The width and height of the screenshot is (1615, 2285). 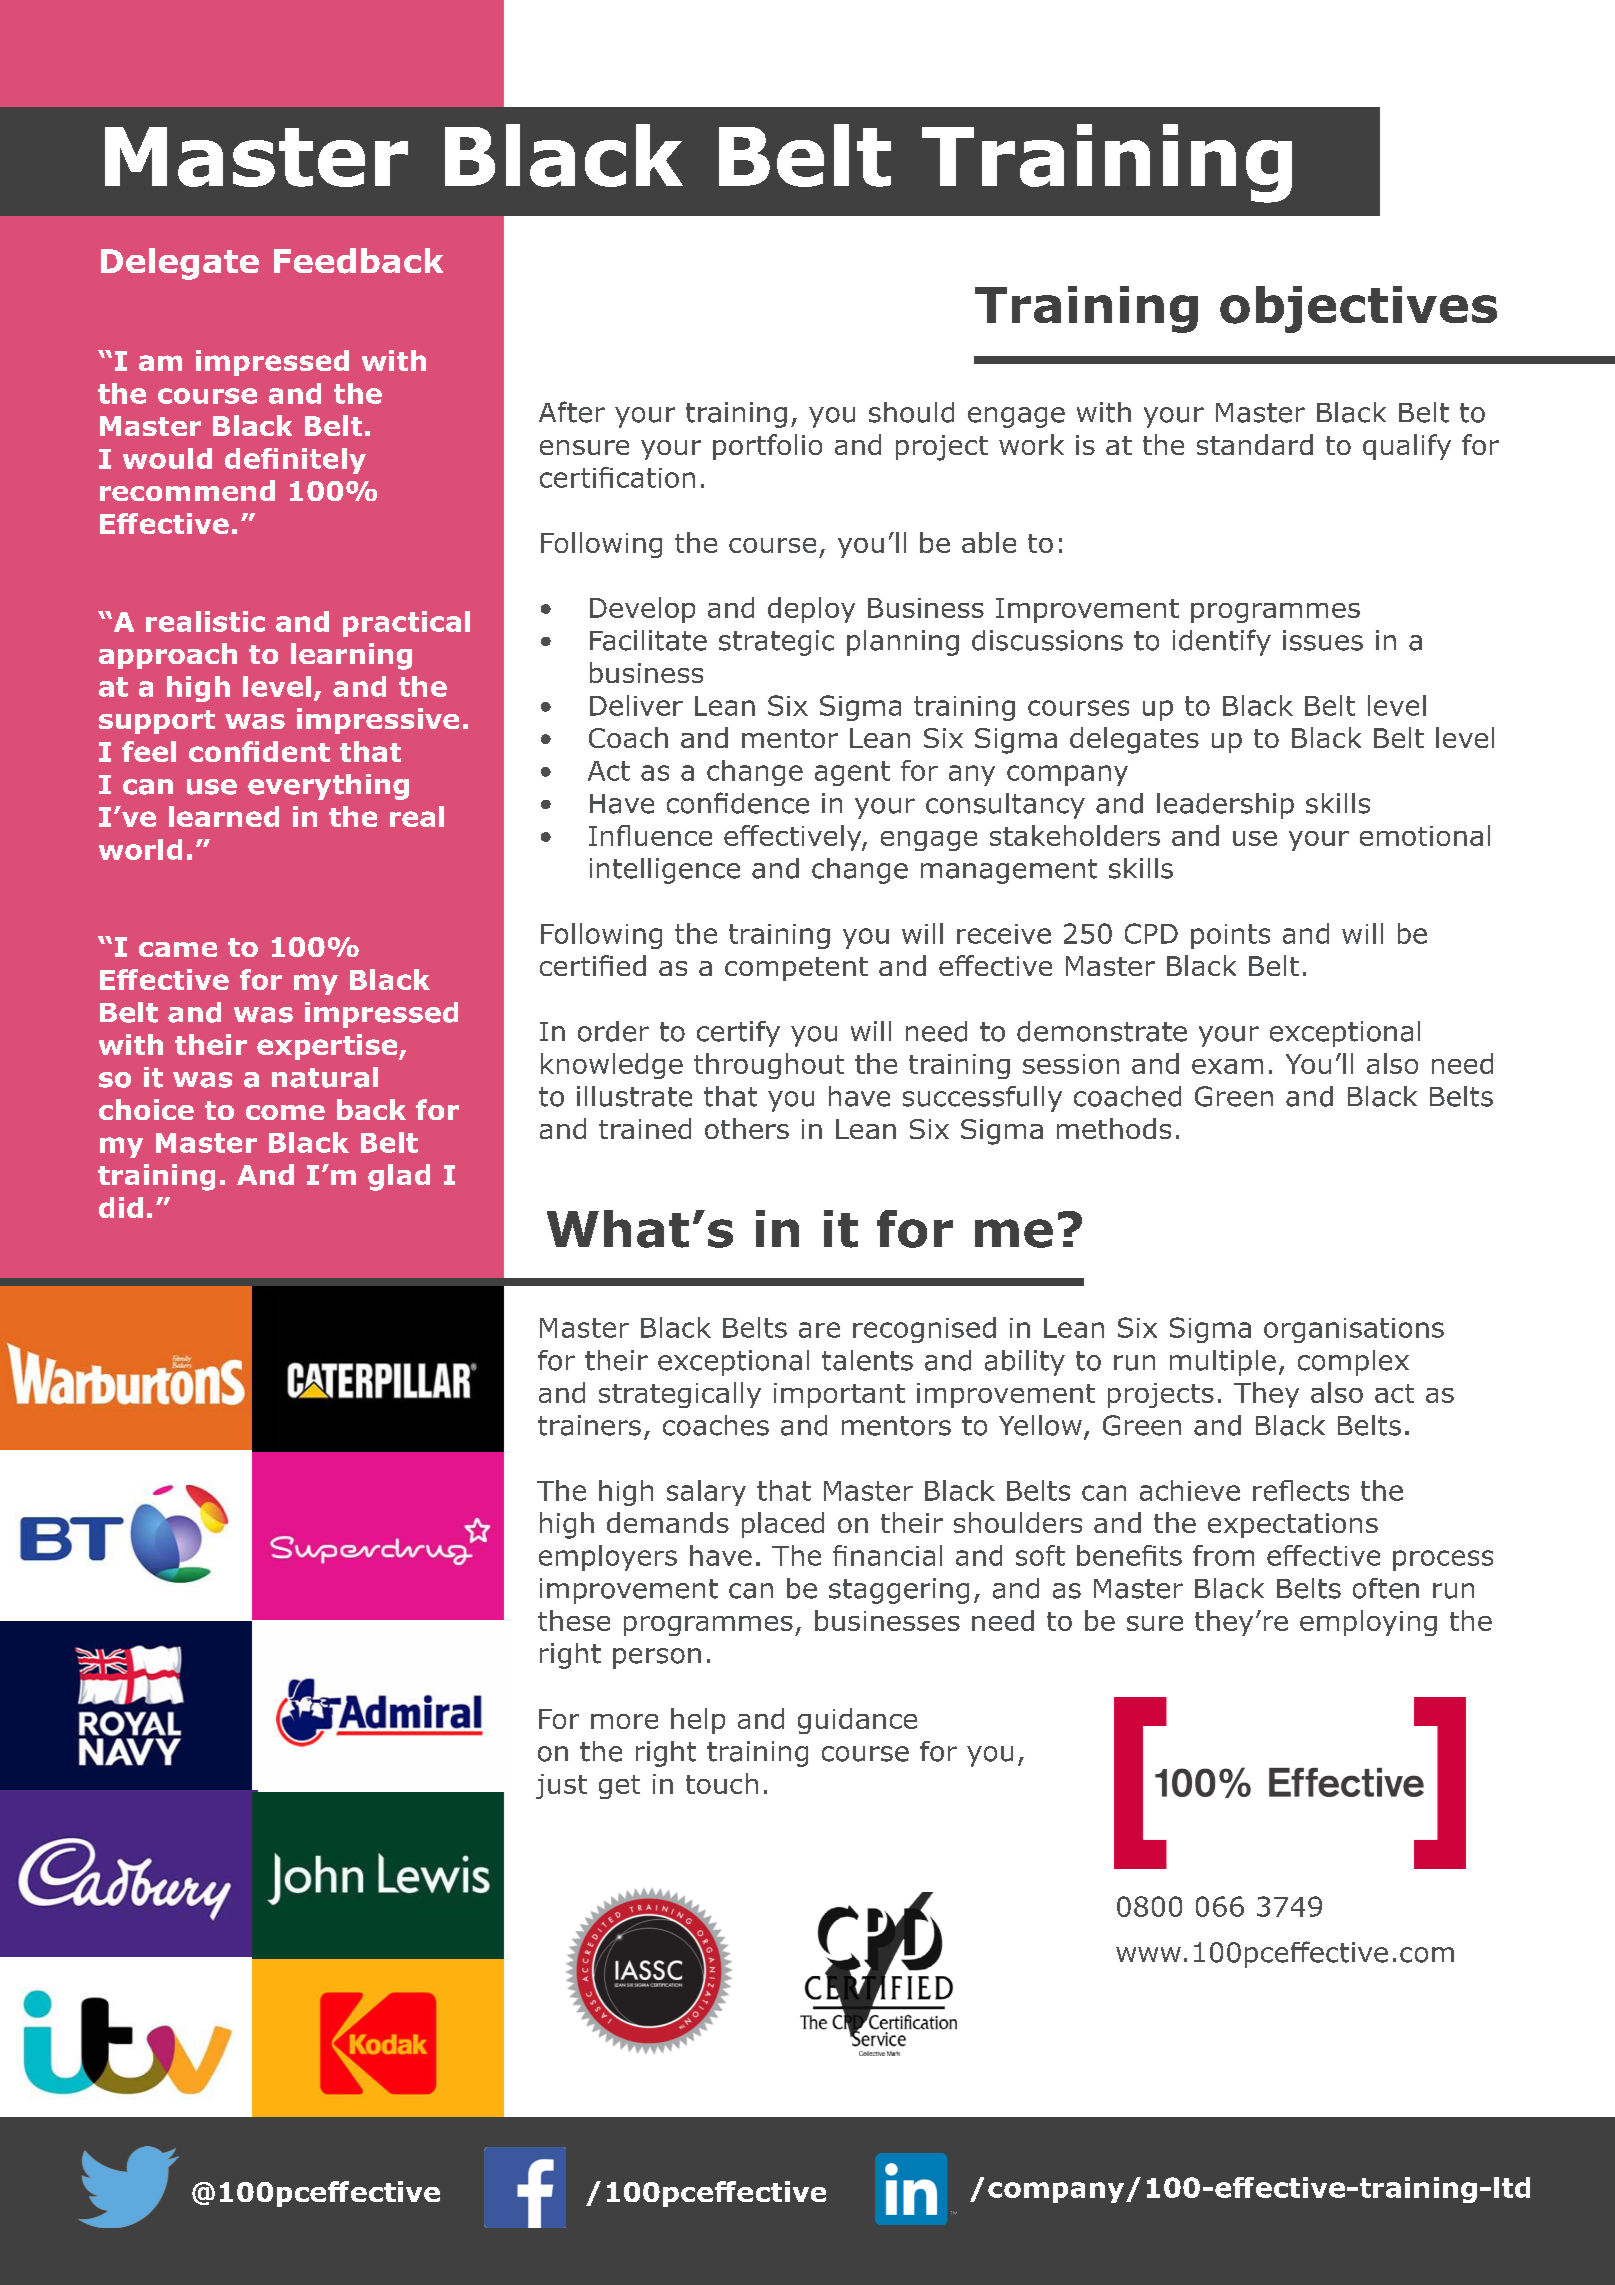 I want to click on just, so click(x=561, y=1786).
